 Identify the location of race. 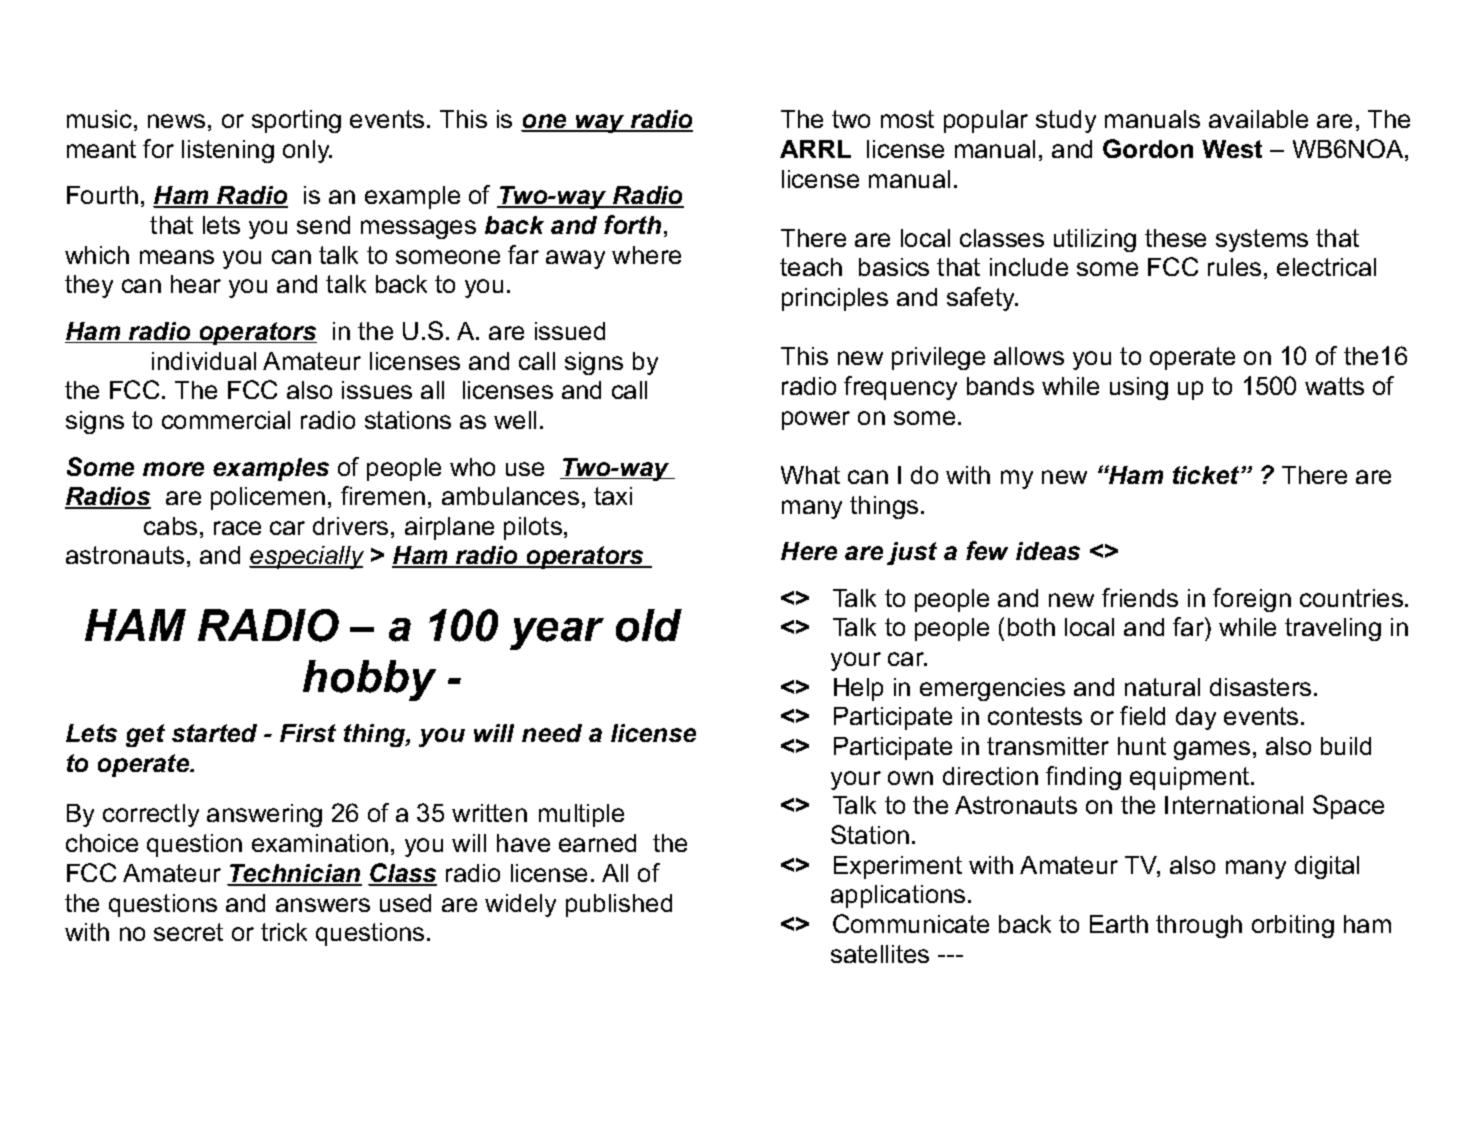
(237, 528).
